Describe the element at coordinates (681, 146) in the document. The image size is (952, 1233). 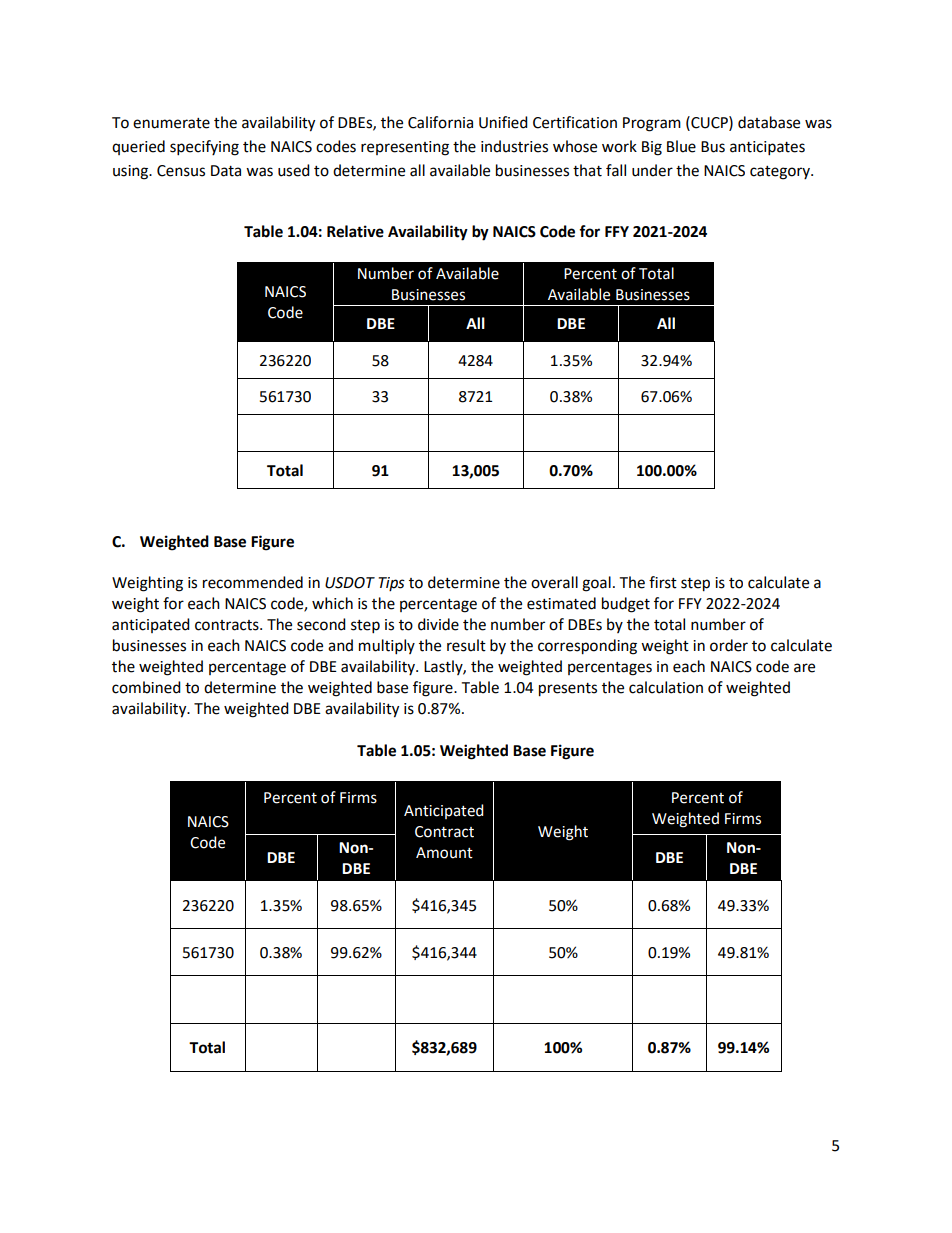
I see `Blue` at that location.
